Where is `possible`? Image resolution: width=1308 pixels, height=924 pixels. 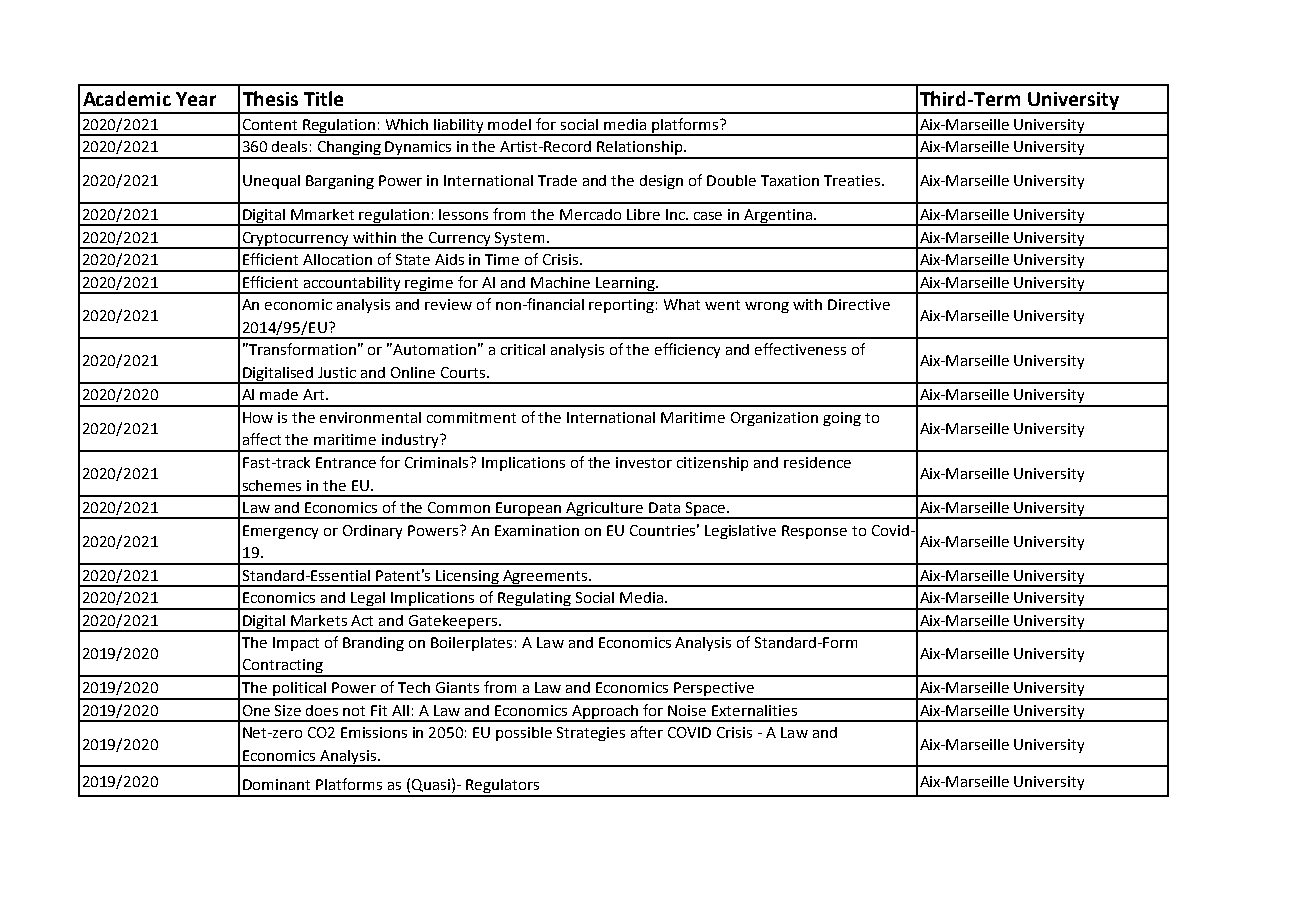 possible is located at coordinates (524, 734).
